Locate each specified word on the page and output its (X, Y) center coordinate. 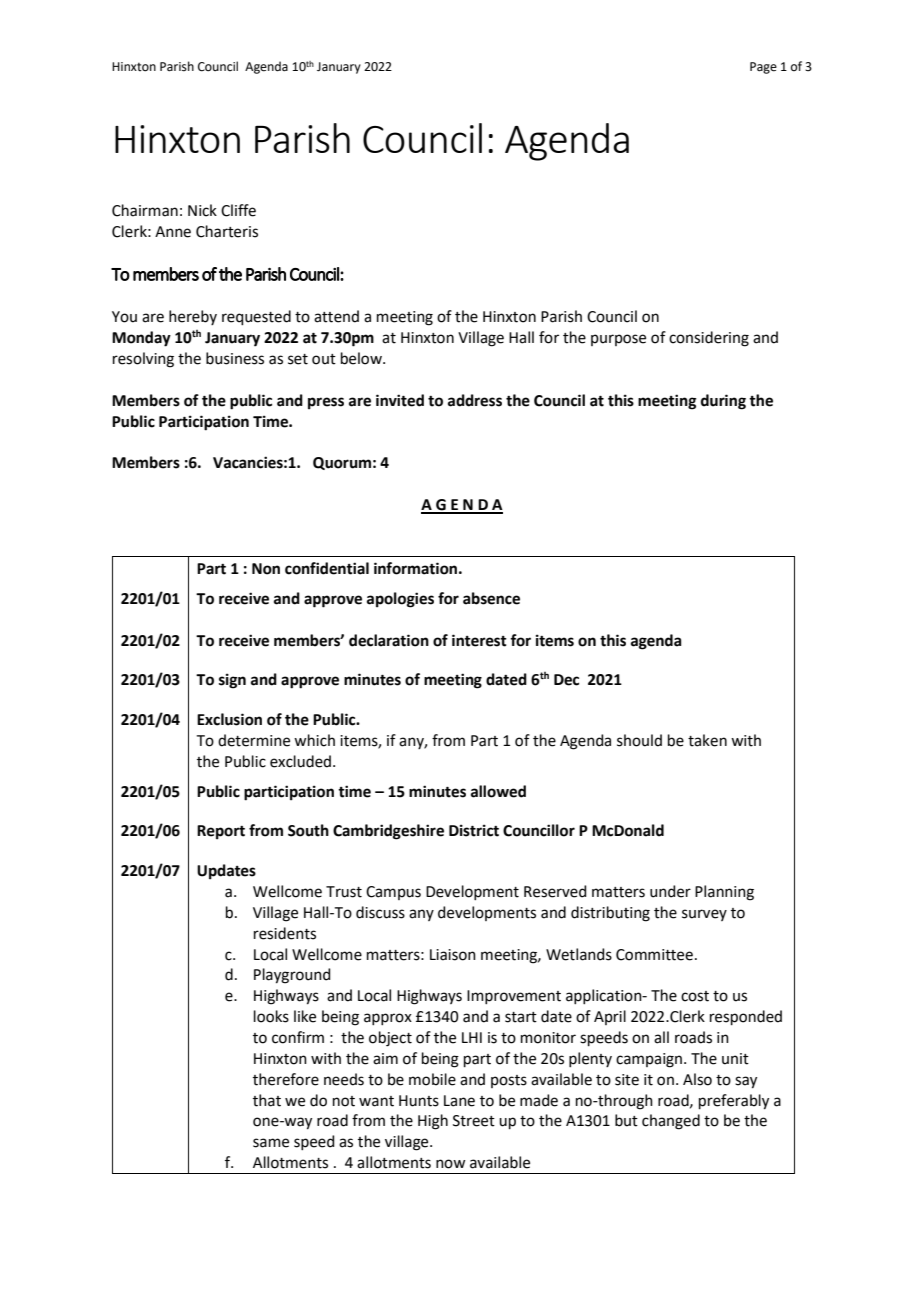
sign (232, 681)
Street (474, 1121)
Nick (202, 210)
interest (479, 640)
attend (336, 316)
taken (707, 740)
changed (671, 1122)
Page (763, 68)
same (271, 1143)
